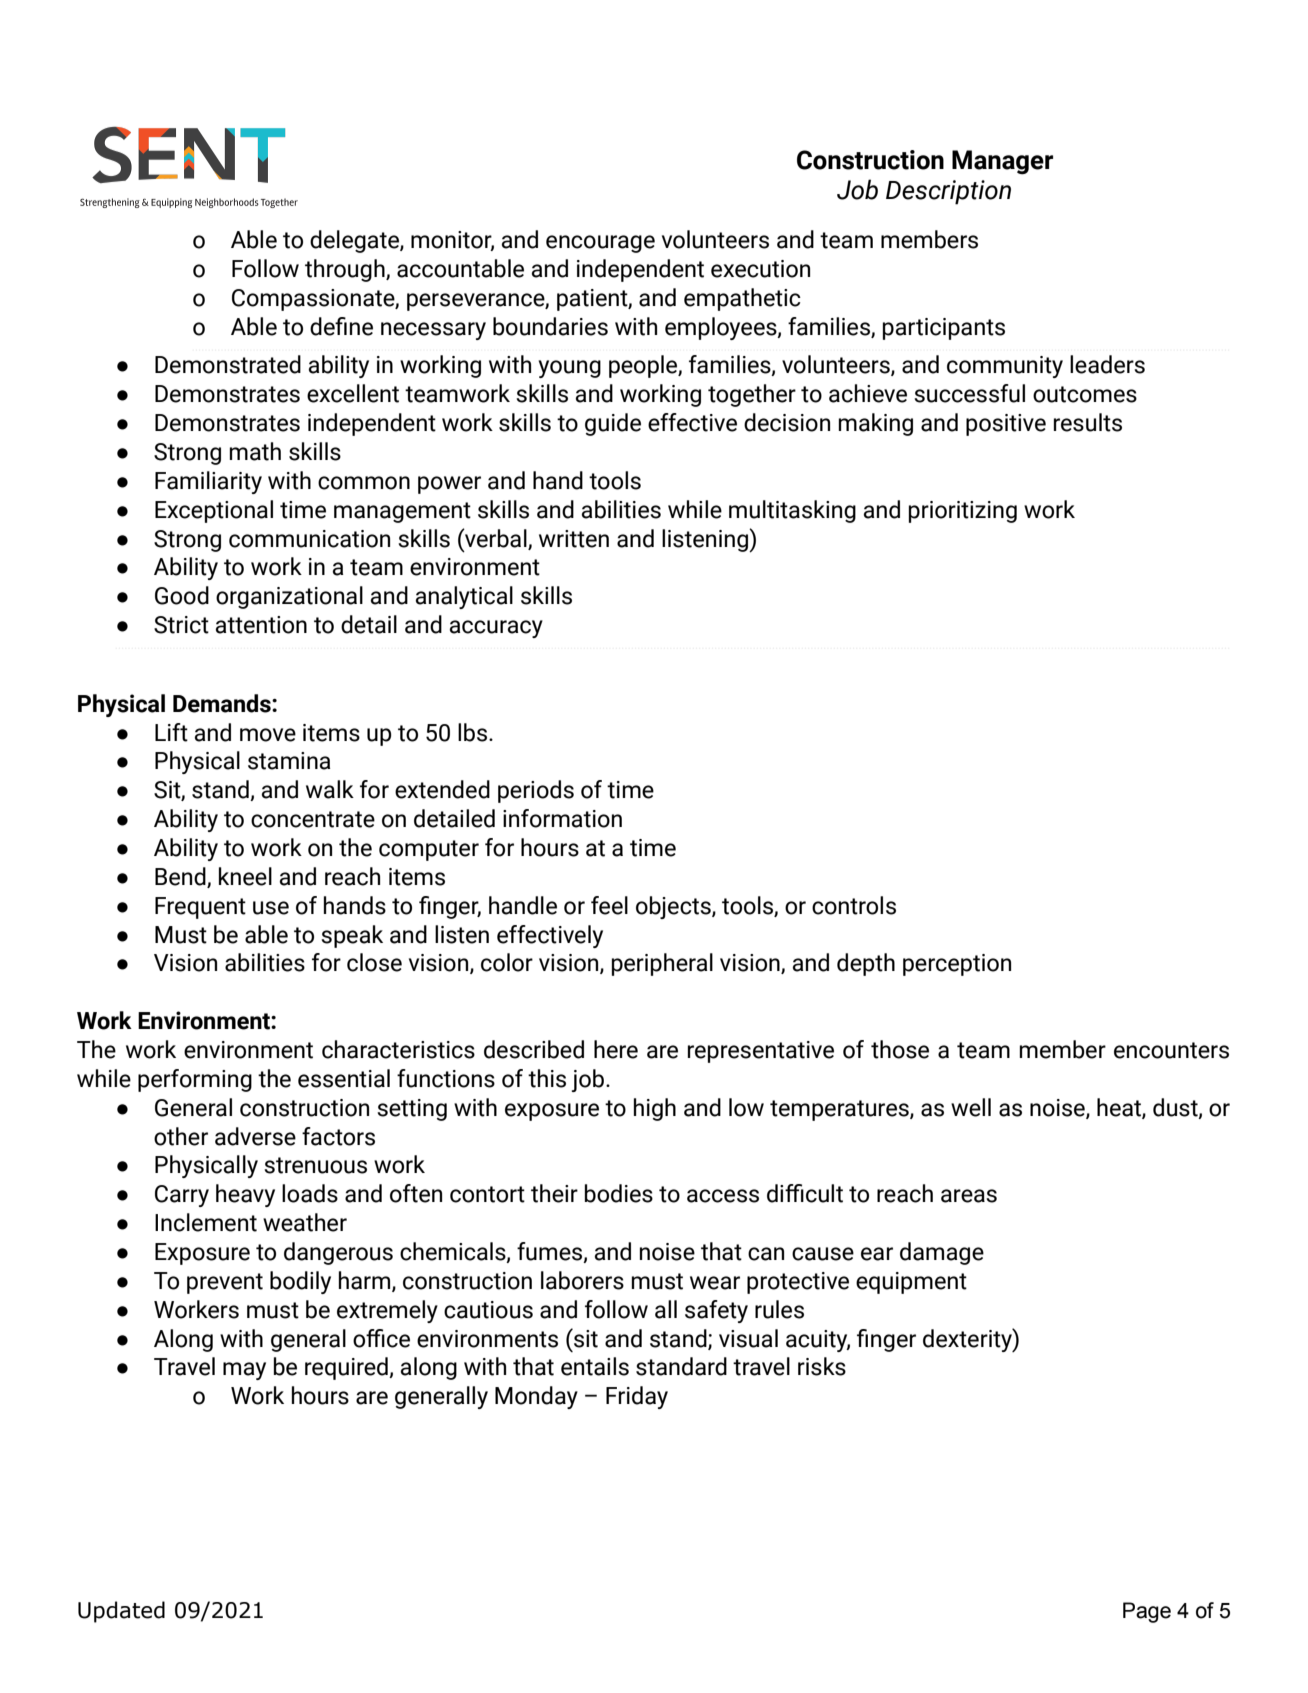 The height and width of the page is (1693, 1308). I want to click on periods, so click(536, 791).
